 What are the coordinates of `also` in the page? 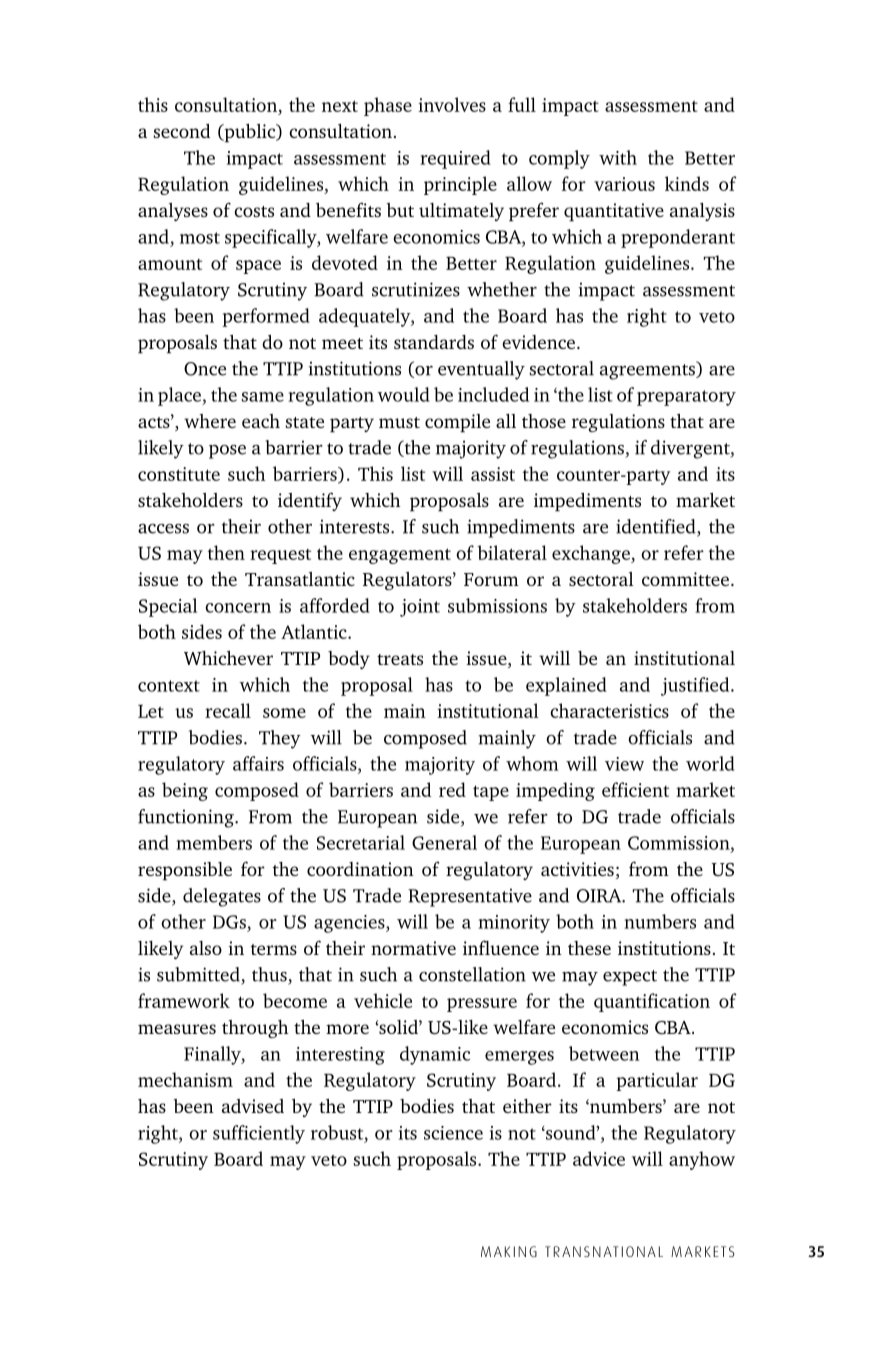 It's located at (206, 948).
